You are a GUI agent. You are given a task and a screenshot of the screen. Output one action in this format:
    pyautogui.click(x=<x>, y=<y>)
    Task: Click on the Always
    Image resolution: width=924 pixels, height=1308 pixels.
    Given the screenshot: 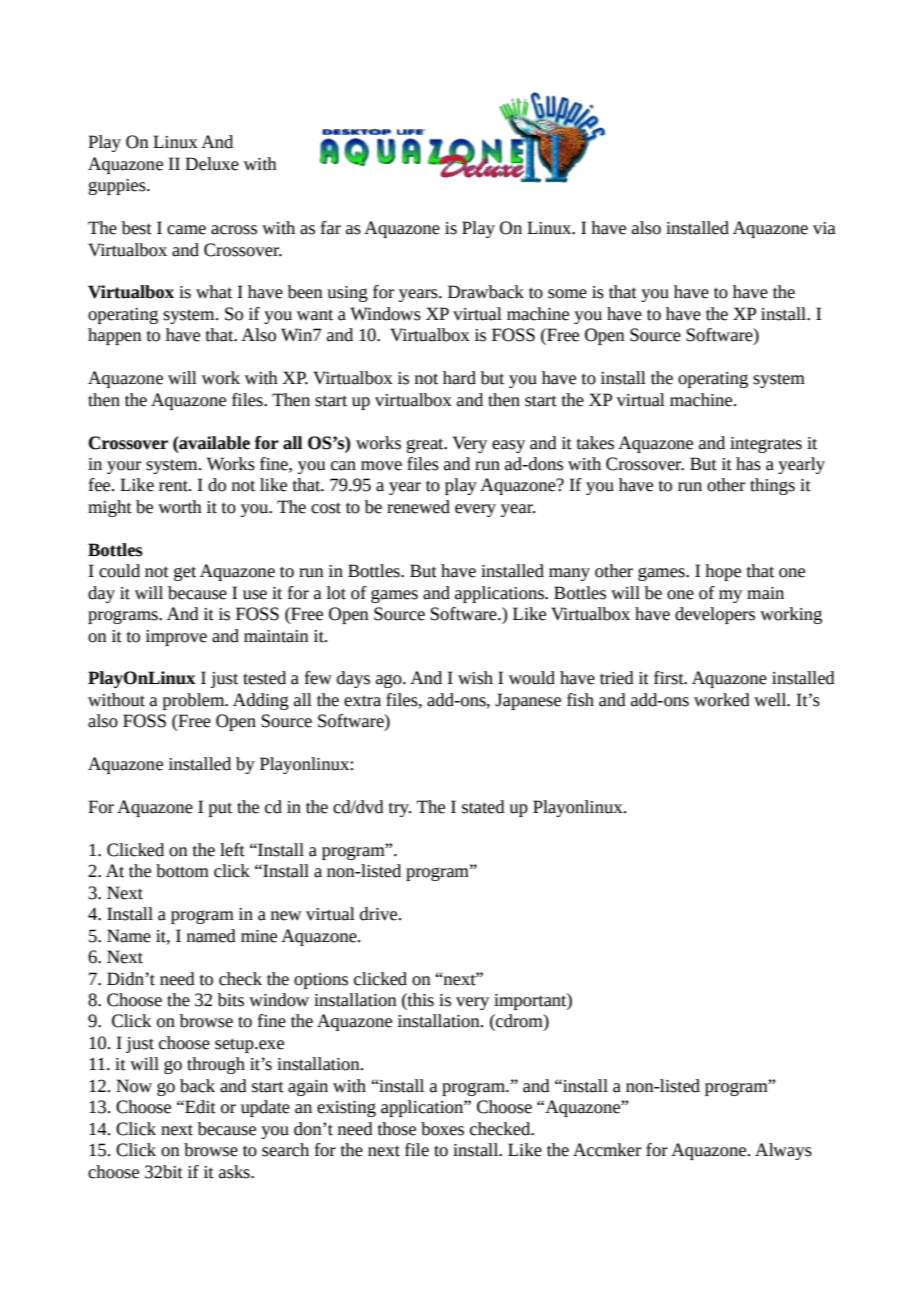 What is the action you would take?
    pyautogui.click(x=783, y=1151)
